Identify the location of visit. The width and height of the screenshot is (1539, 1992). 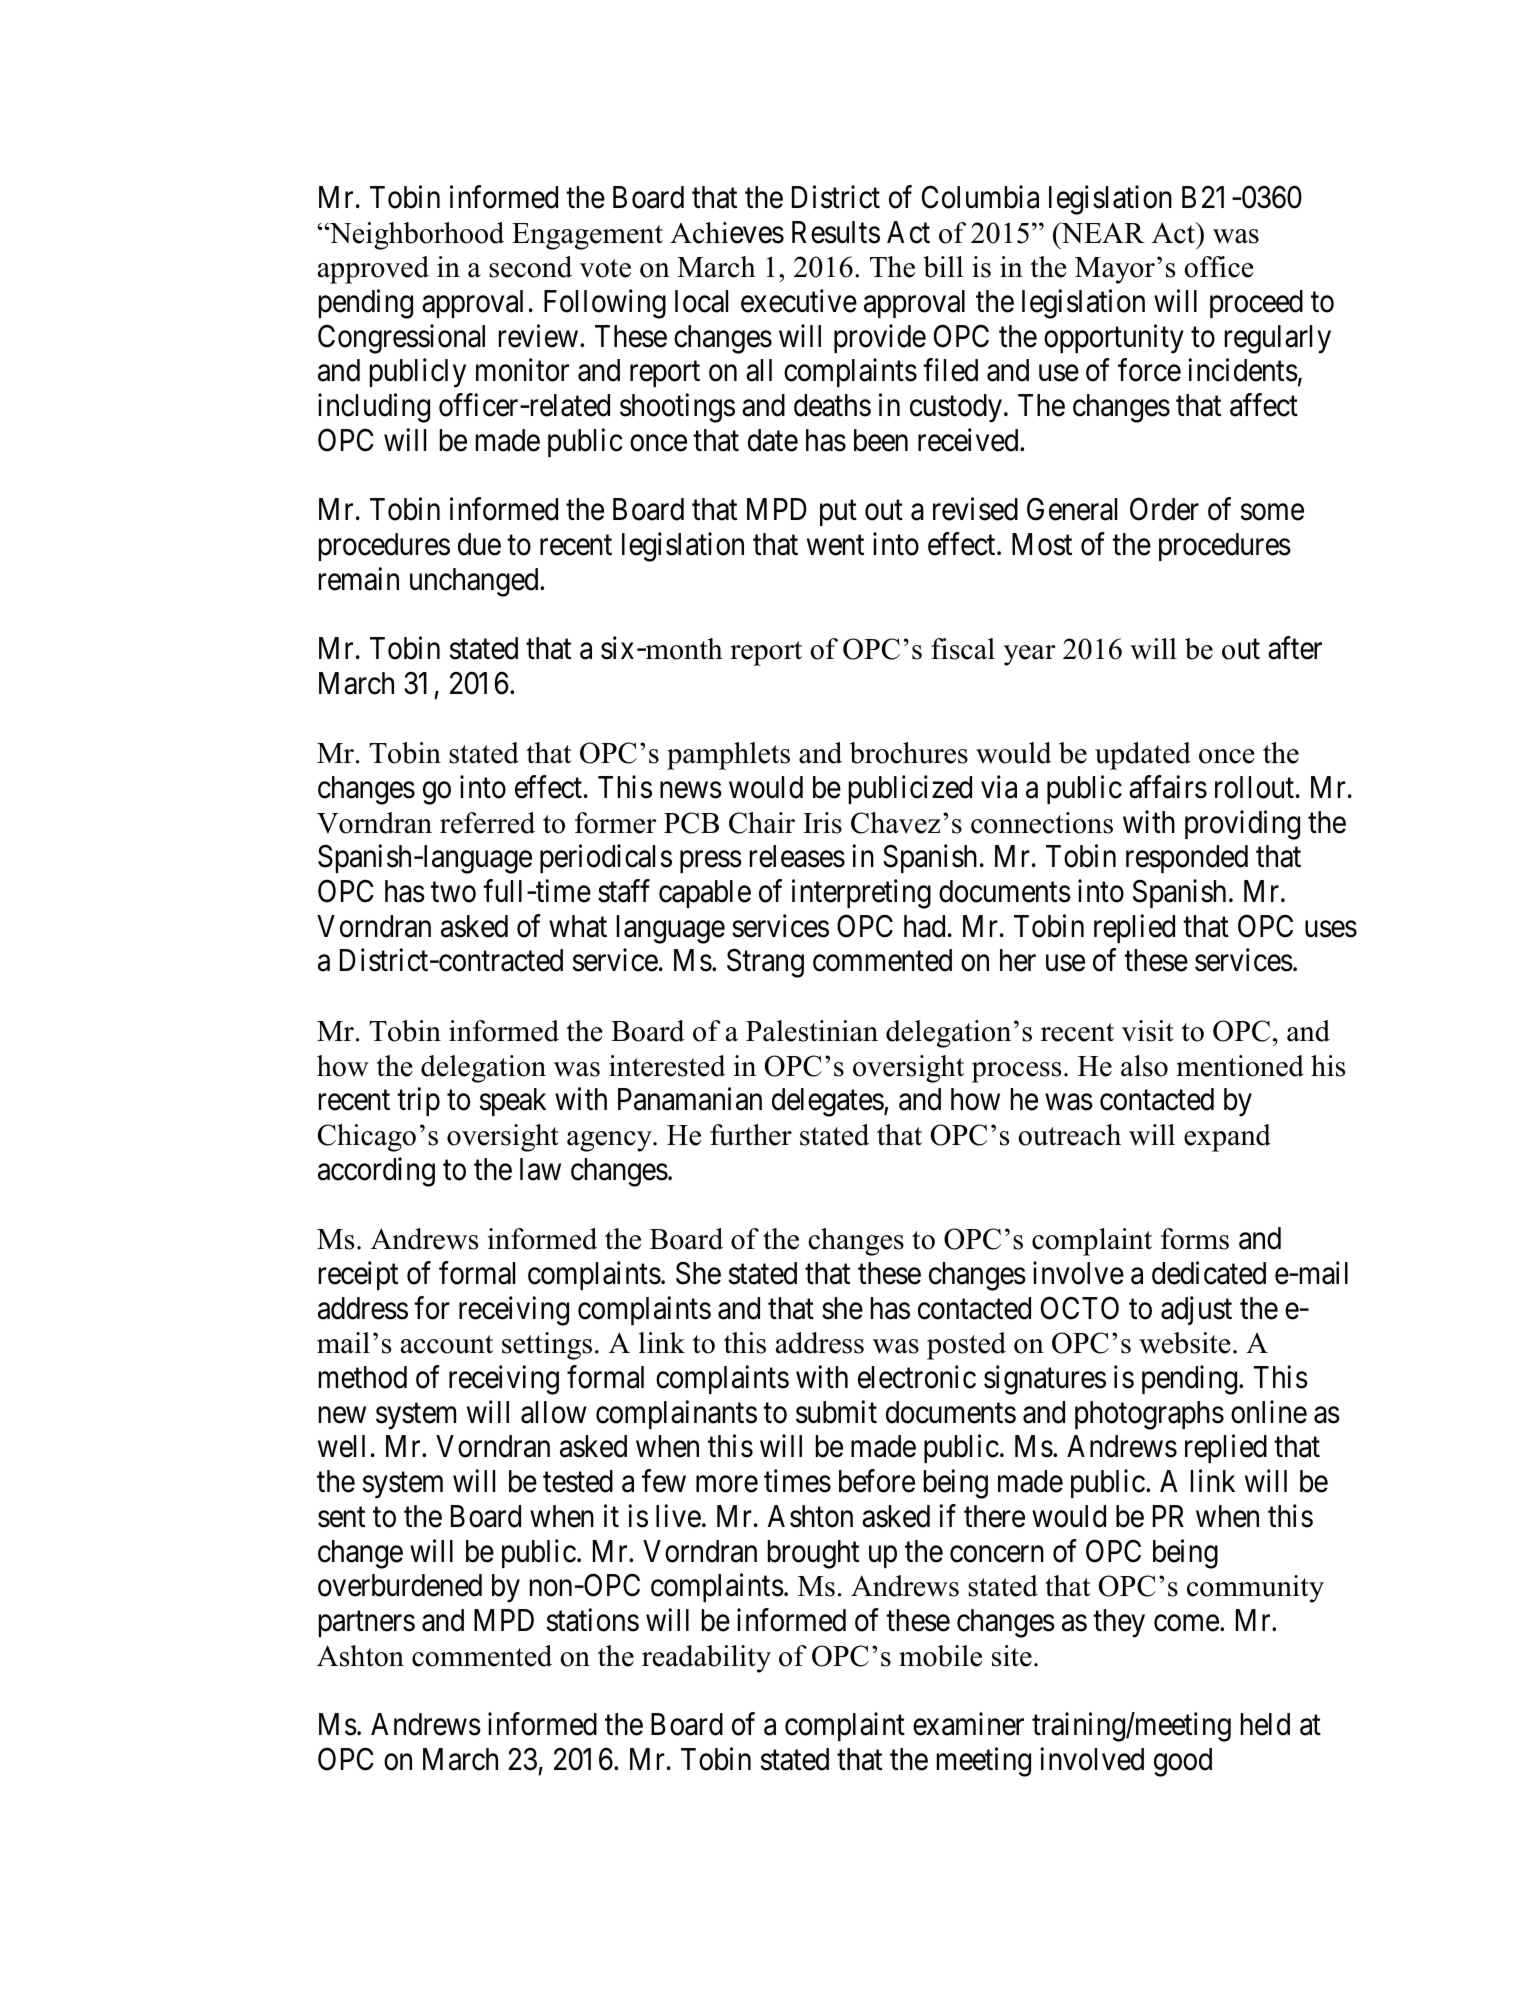
(1148, 1031).
